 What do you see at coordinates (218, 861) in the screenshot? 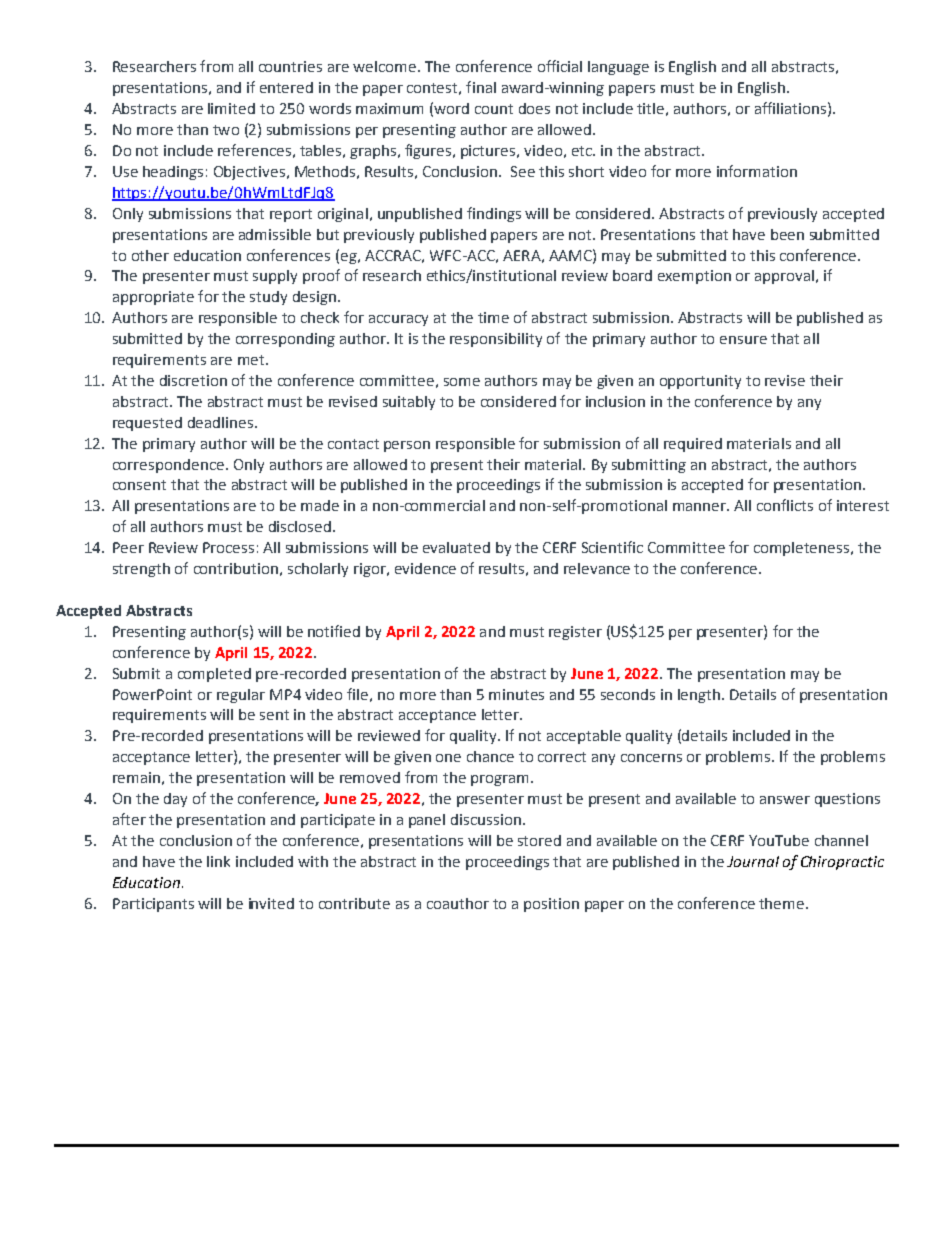
I see `link` at bounding box center [218, 861].
